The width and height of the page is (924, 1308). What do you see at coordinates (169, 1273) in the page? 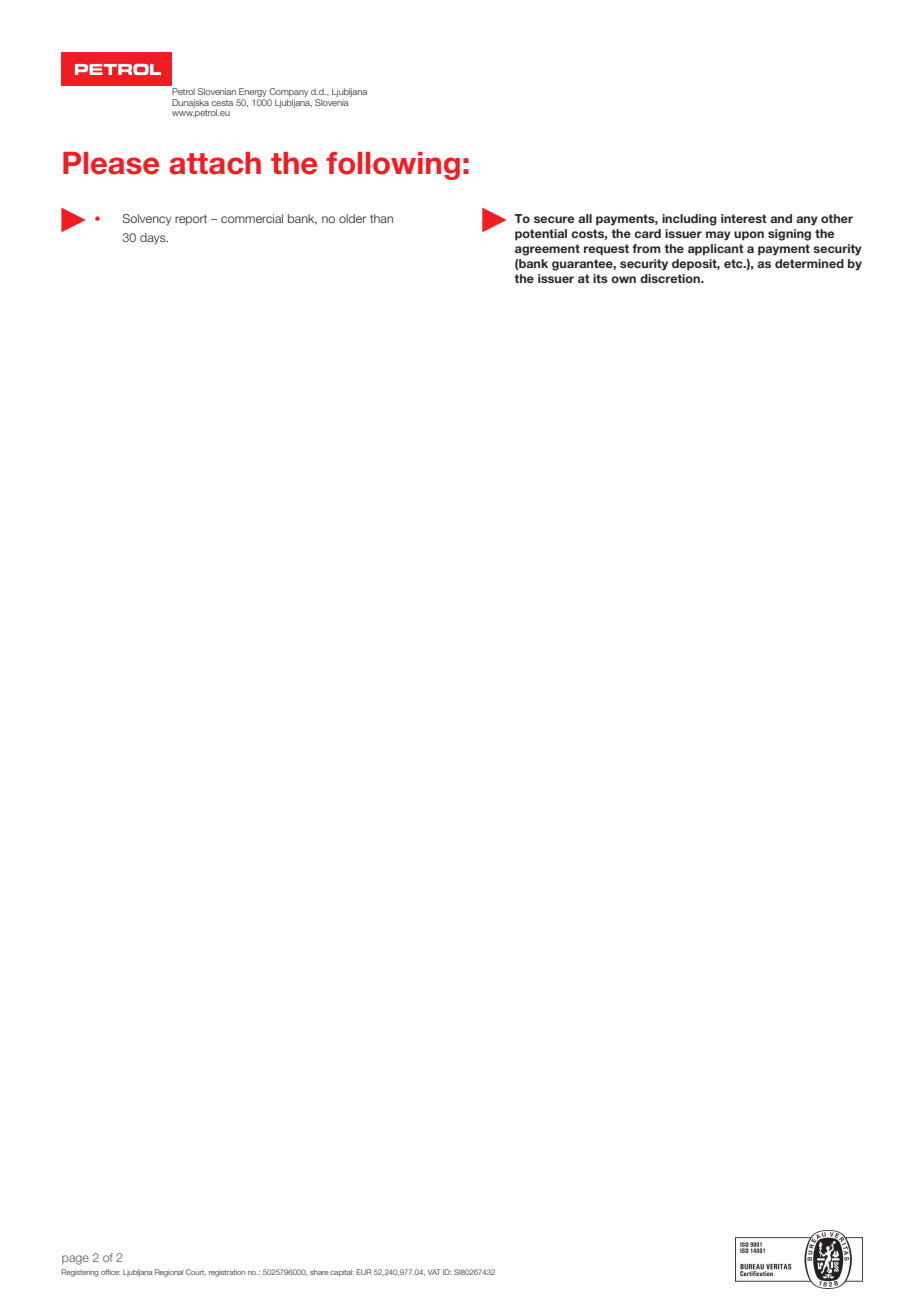
I see `Regional` at bounding box center [169, 1273].
